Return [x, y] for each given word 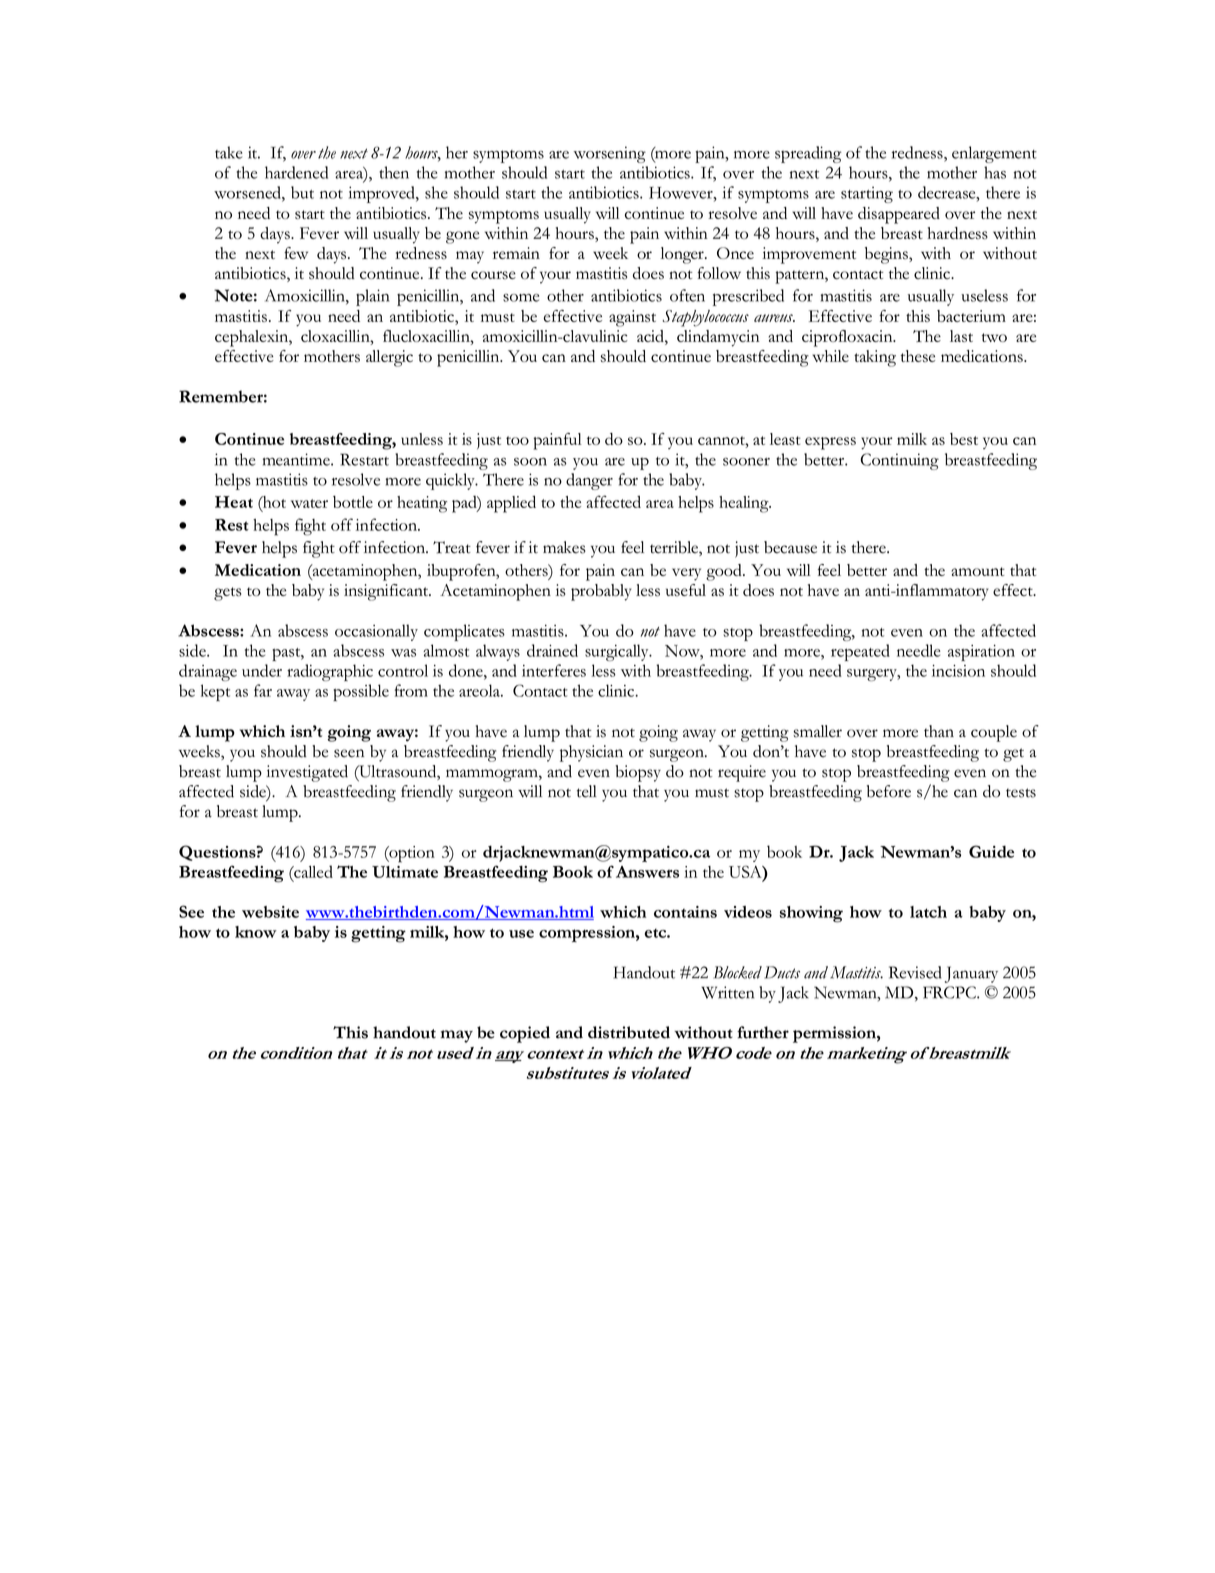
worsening [609, 154]
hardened [296, 172]
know [256, 932]
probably [601, 592]
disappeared [899, 215]
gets [228, 594]
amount [978, 571]
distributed [629, 1032]
